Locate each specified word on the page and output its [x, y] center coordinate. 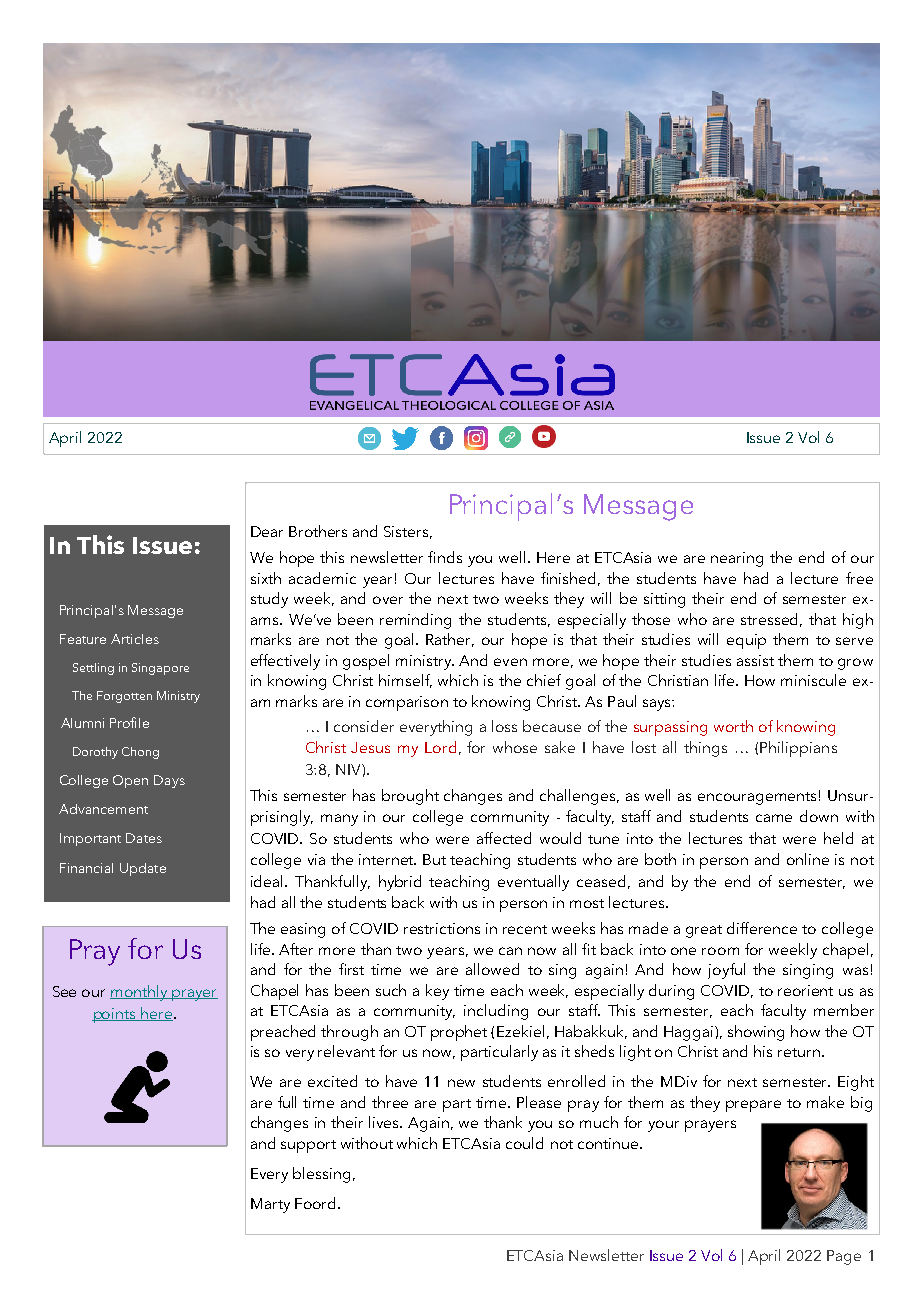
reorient [805, 990]
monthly [140, 993]
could [524, 1143]
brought [410, 797]
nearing [737, 559]
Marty [270, 1205]
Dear [267, 531]
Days [169, 781]
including [496, 1012]
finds [445, 557]
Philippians [798, 749]
